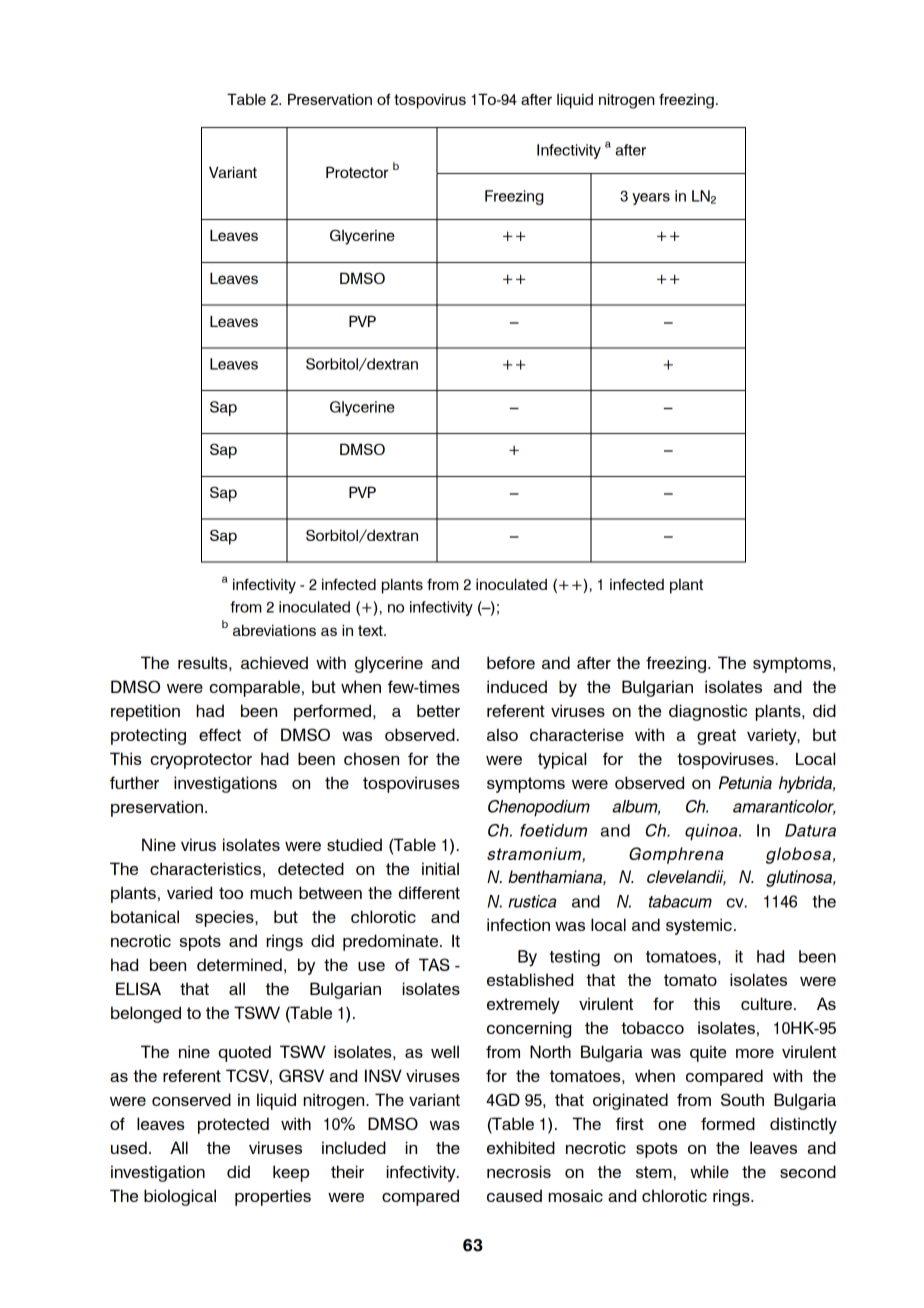  I want to click on induced, so click(517, 686).
